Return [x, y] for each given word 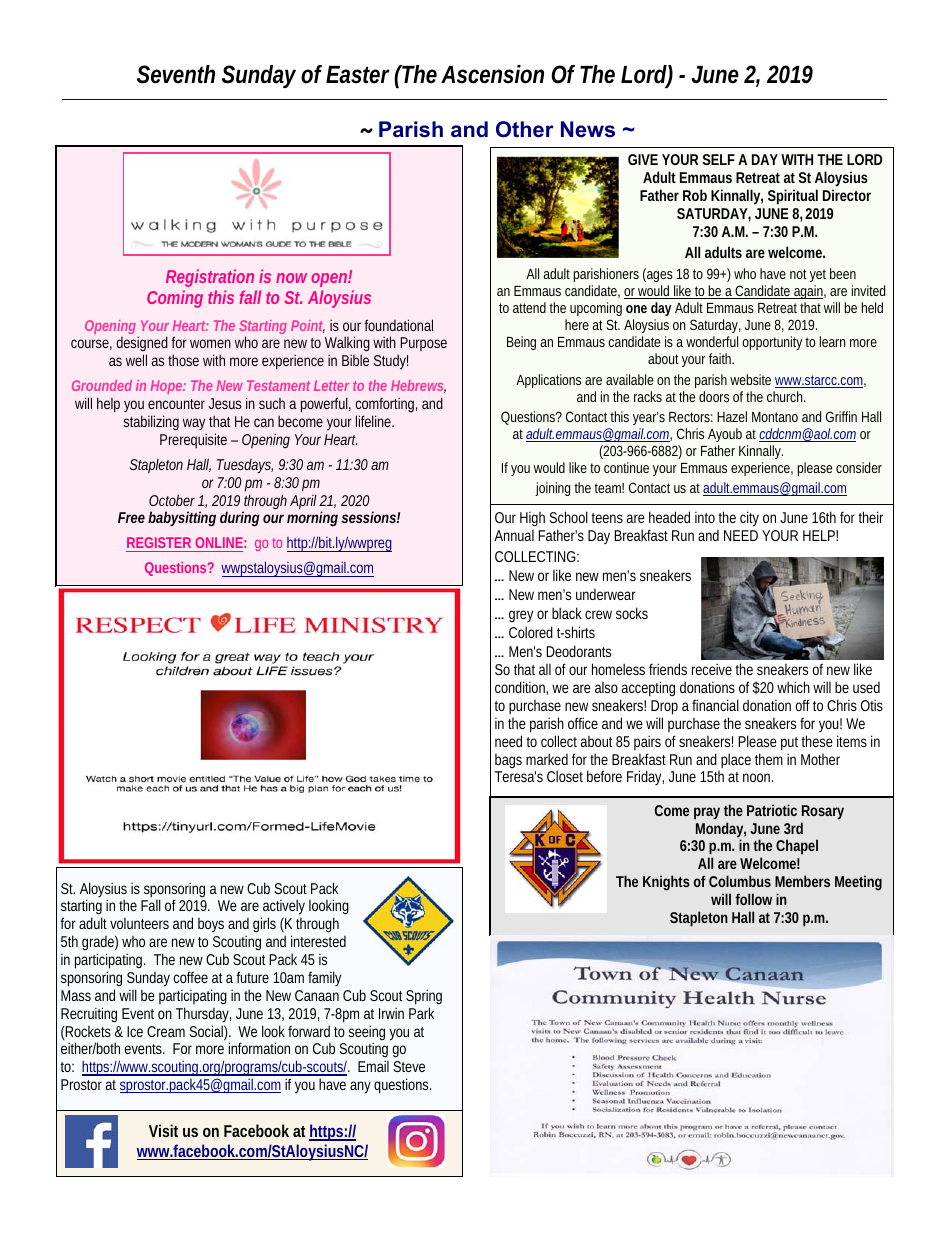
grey [521, 616]
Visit [163, 1130]
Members [802, 881]
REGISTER [160, 544]
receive [712, 669]
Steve [409, 1066]
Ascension [492, 74]
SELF [718, 159]
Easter [358, 75]
